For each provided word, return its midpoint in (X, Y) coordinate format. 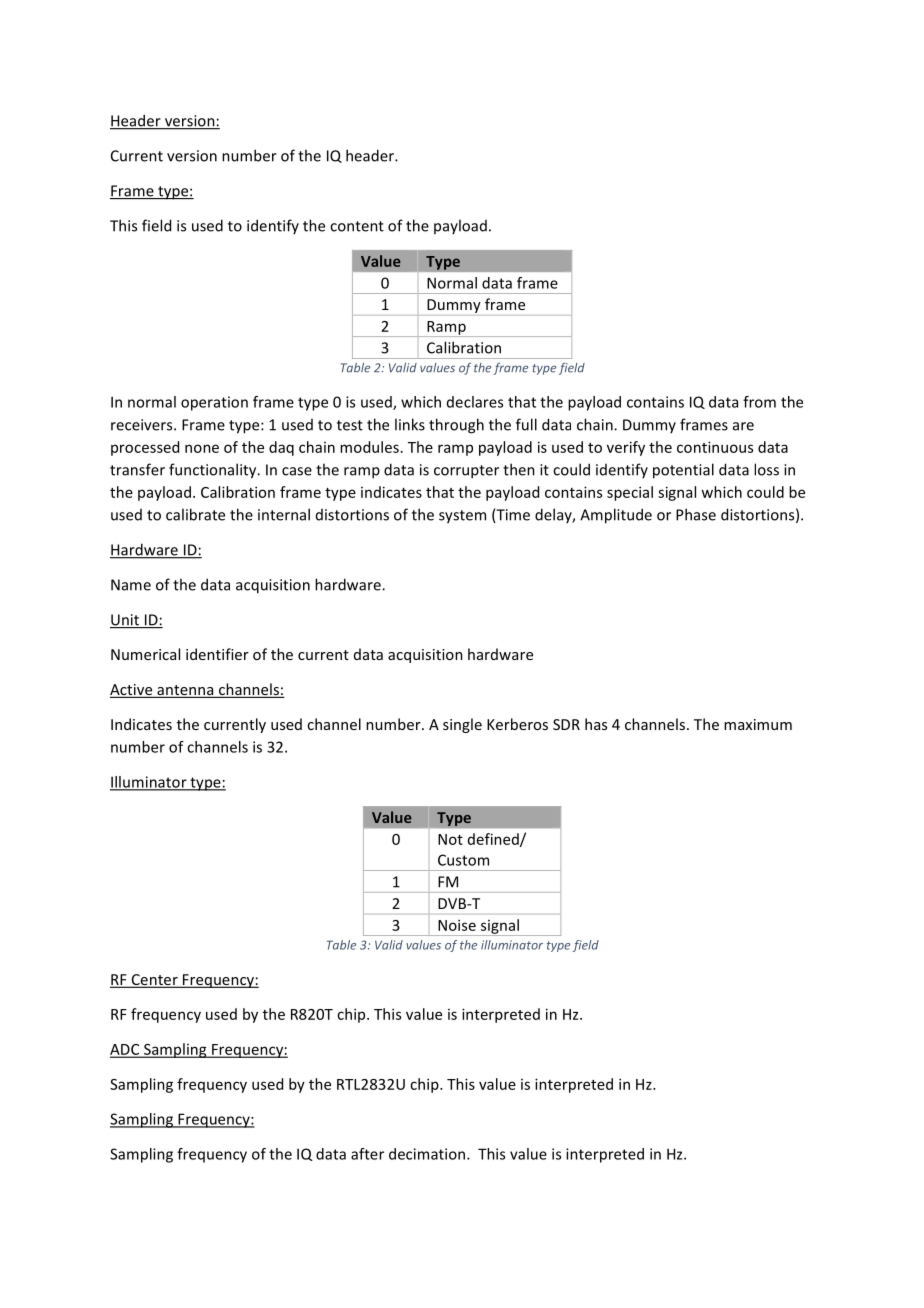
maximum (758, 724)
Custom (463, 860)
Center (154, 980)
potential (683, 471)
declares (475, 402)
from (759, 402)
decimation (428, 1154)
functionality (214, 471)
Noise (457, 925)
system (462, 517)
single (462, 725)
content (357, 226)
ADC (126, 1050)
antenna (185, 691)
